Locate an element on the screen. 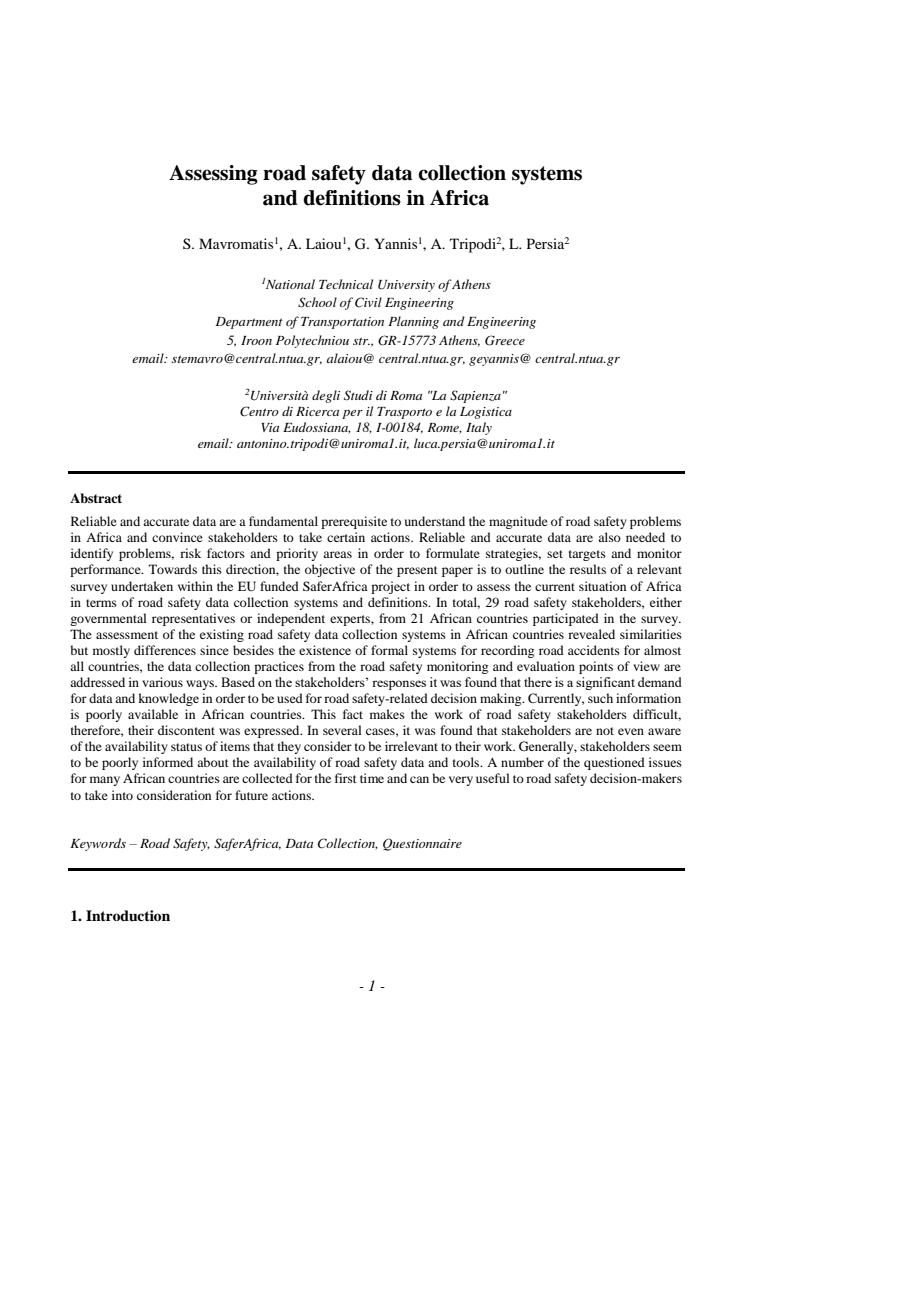 This screenshot has height=1308, width=924. Studi is located at coordinates (358, 395).
